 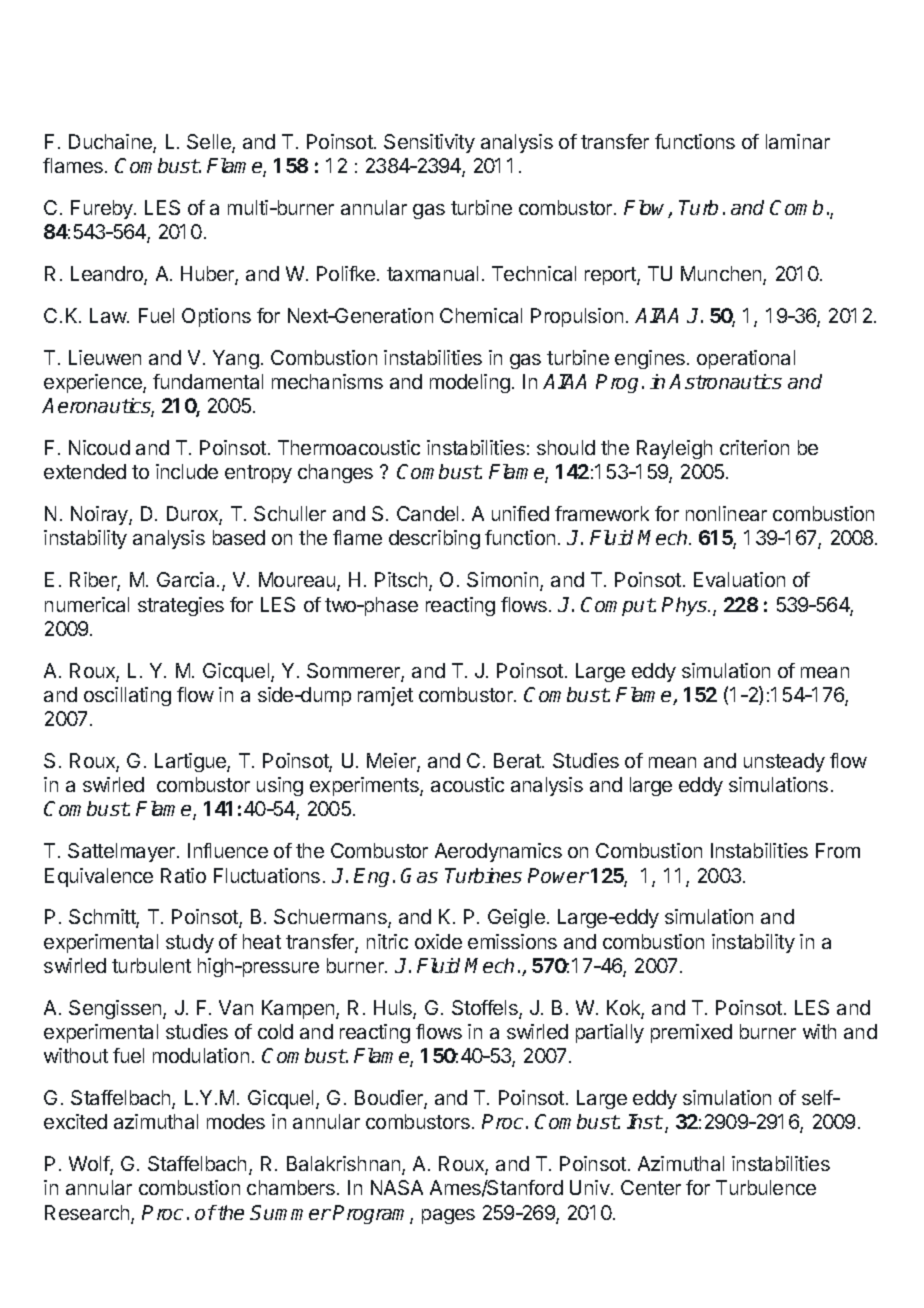 I want to click on Sensitivity, so click(x=429, y=143).
